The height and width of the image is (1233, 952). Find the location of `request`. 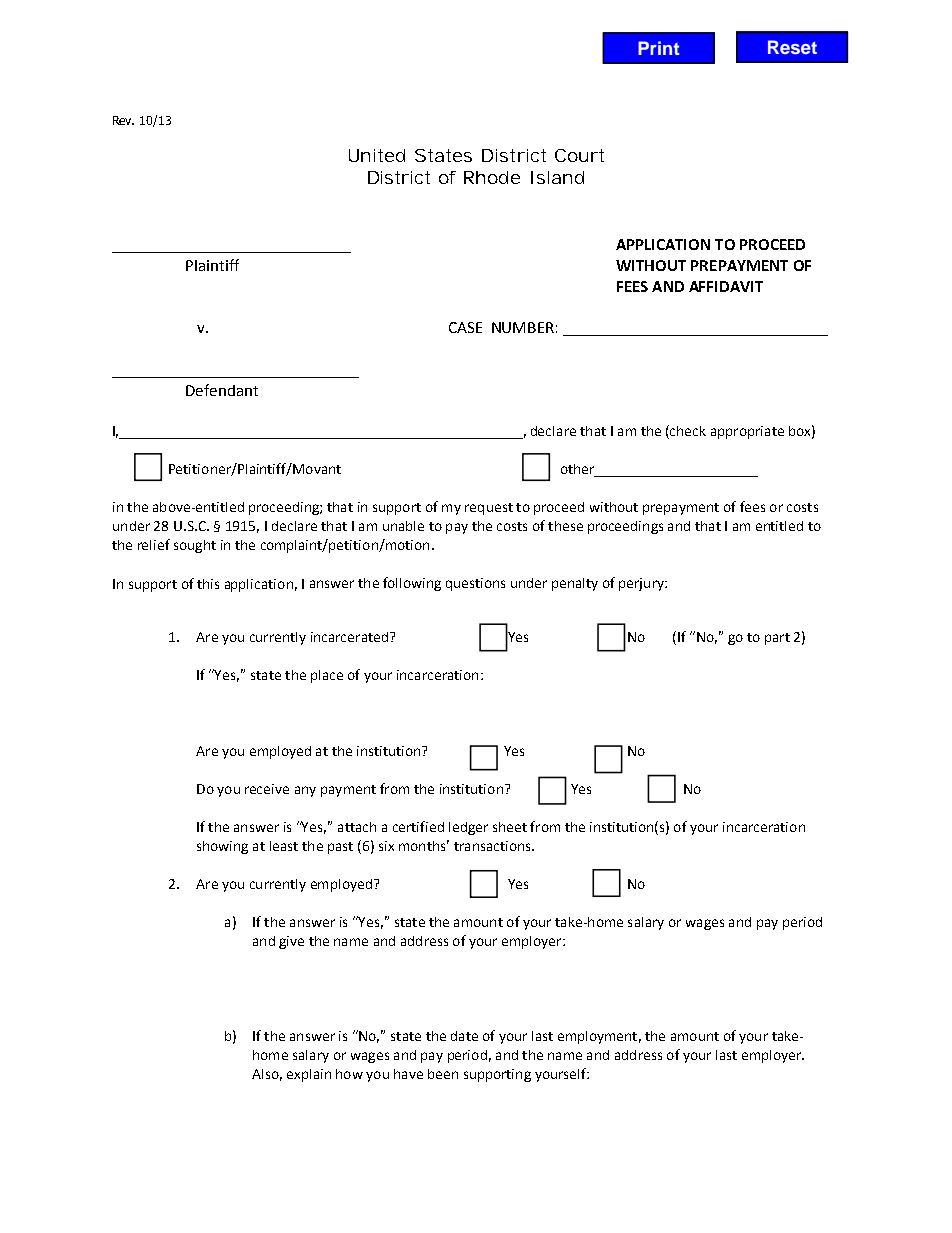

request is located at coordinates (489, 509).
